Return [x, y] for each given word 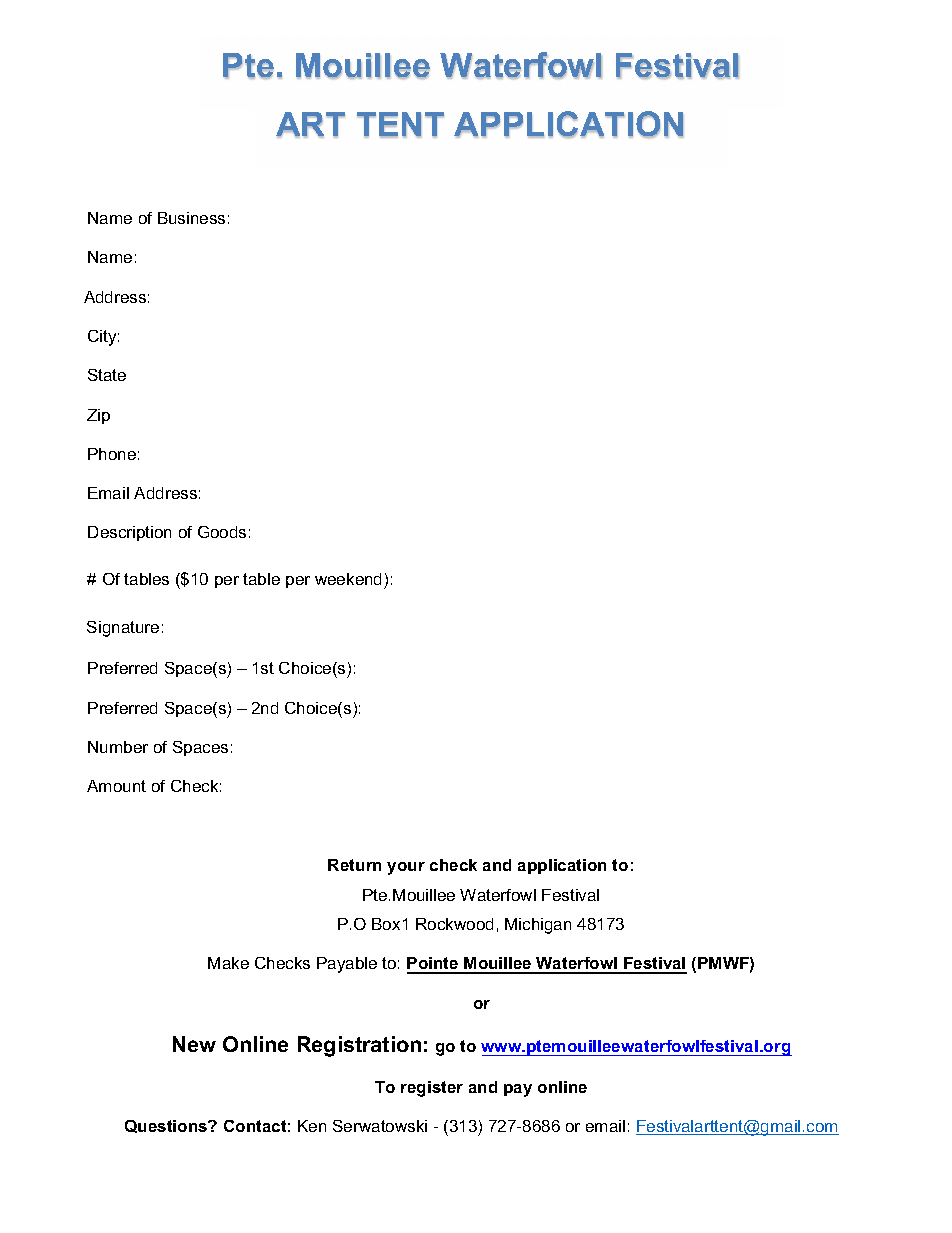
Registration [359, 1046]
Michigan [538, 926]
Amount [116, 786]
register [432, 1089]
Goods [222, 532]
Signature [123, 629]
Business [191, 218]
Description [129, 533]
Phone [112, 454]
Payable [347, 965]
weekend [350, 581]
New [194, 1044]
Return [354, 865]
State [107, 375]
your [406, 868]
